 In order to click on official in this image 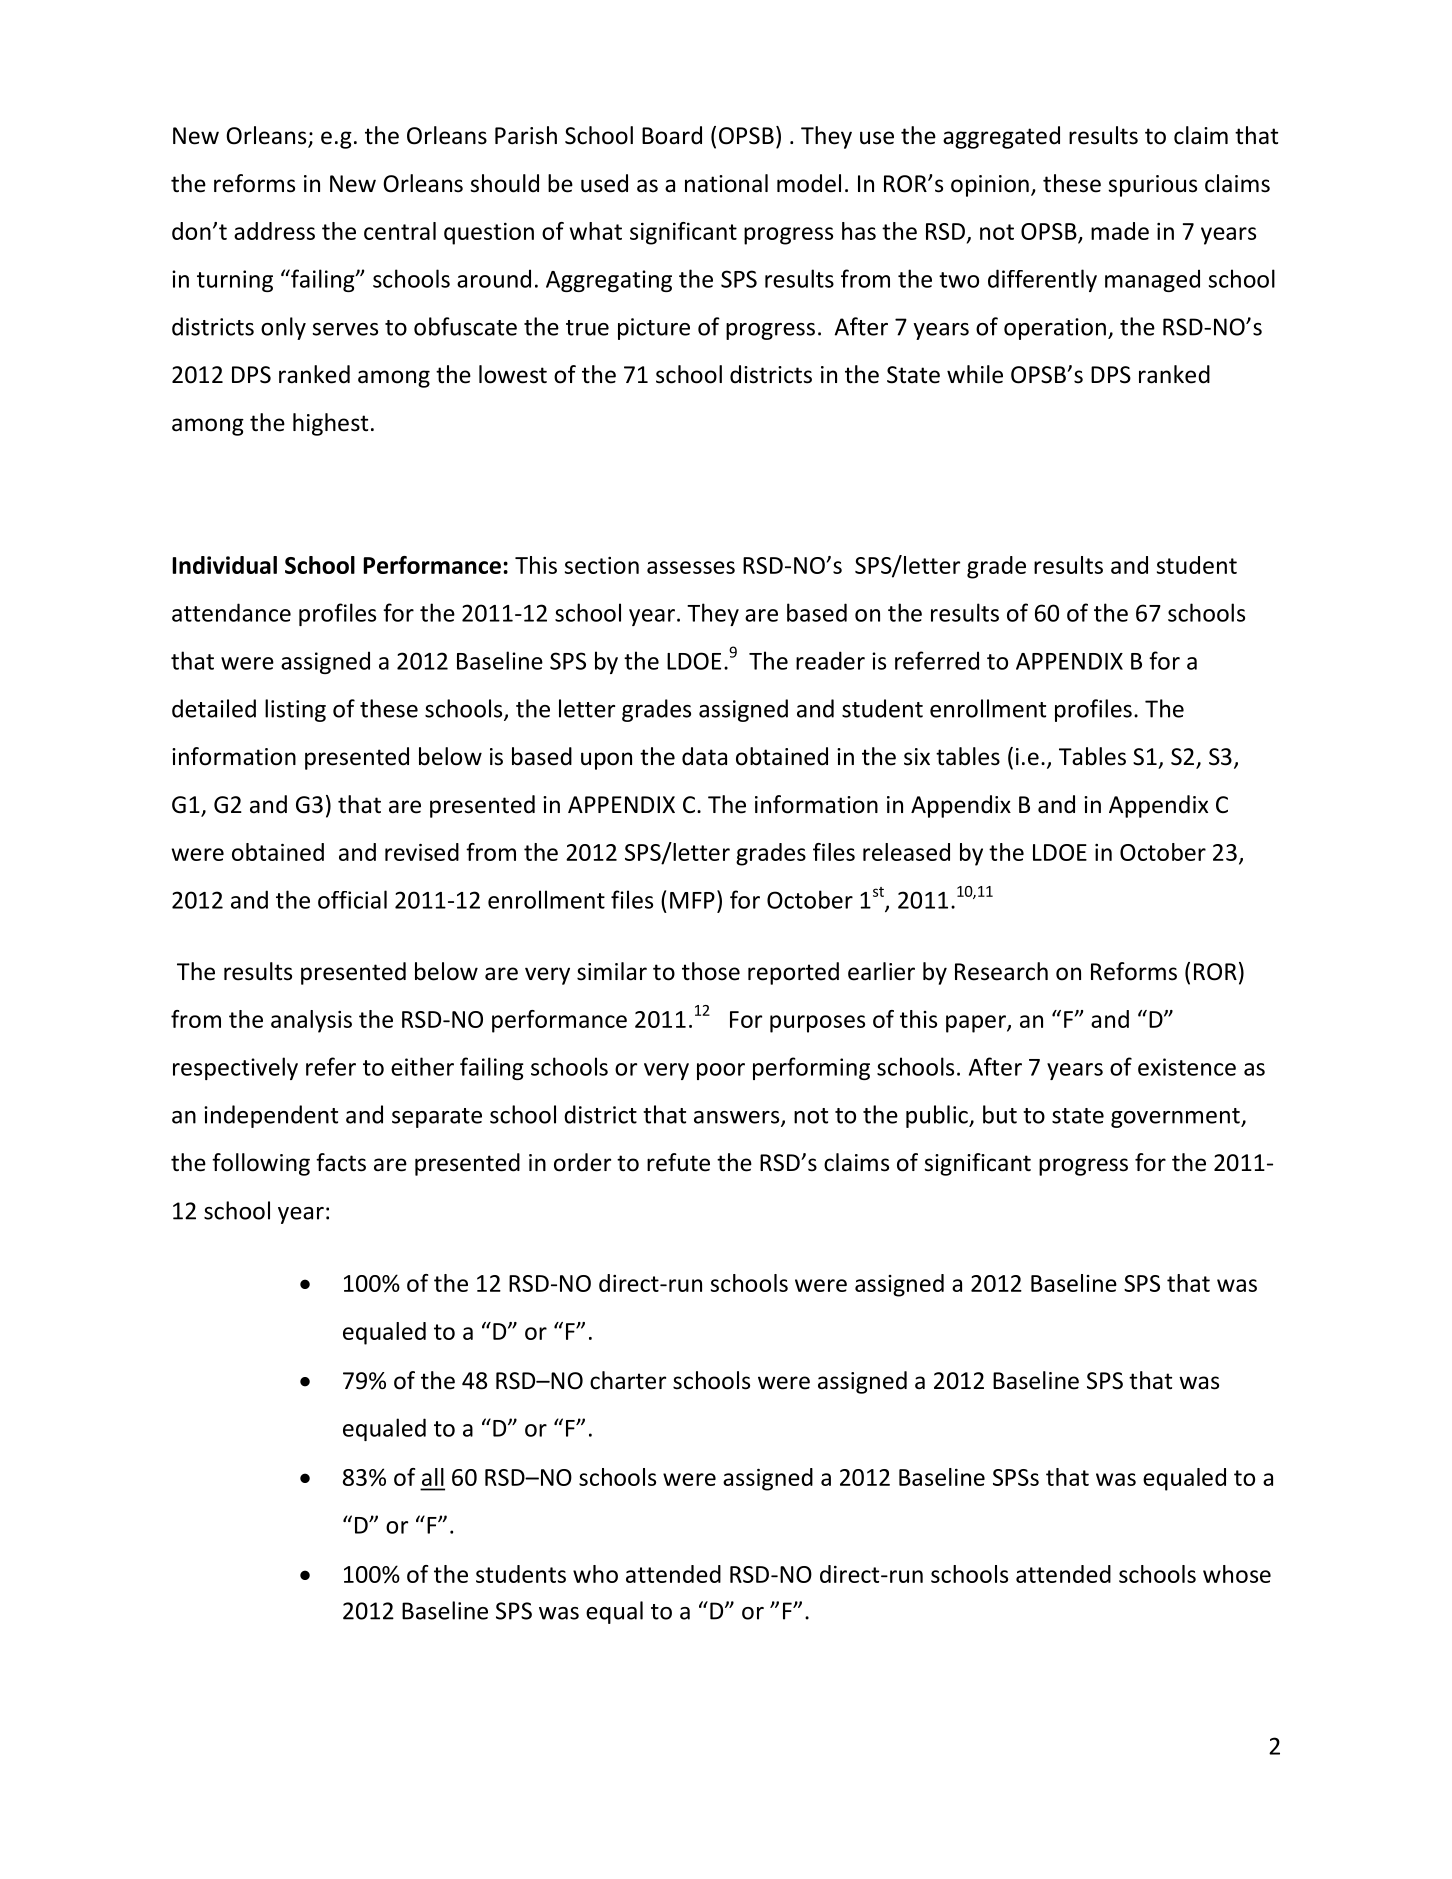, I will do `click(352, 899)`.
